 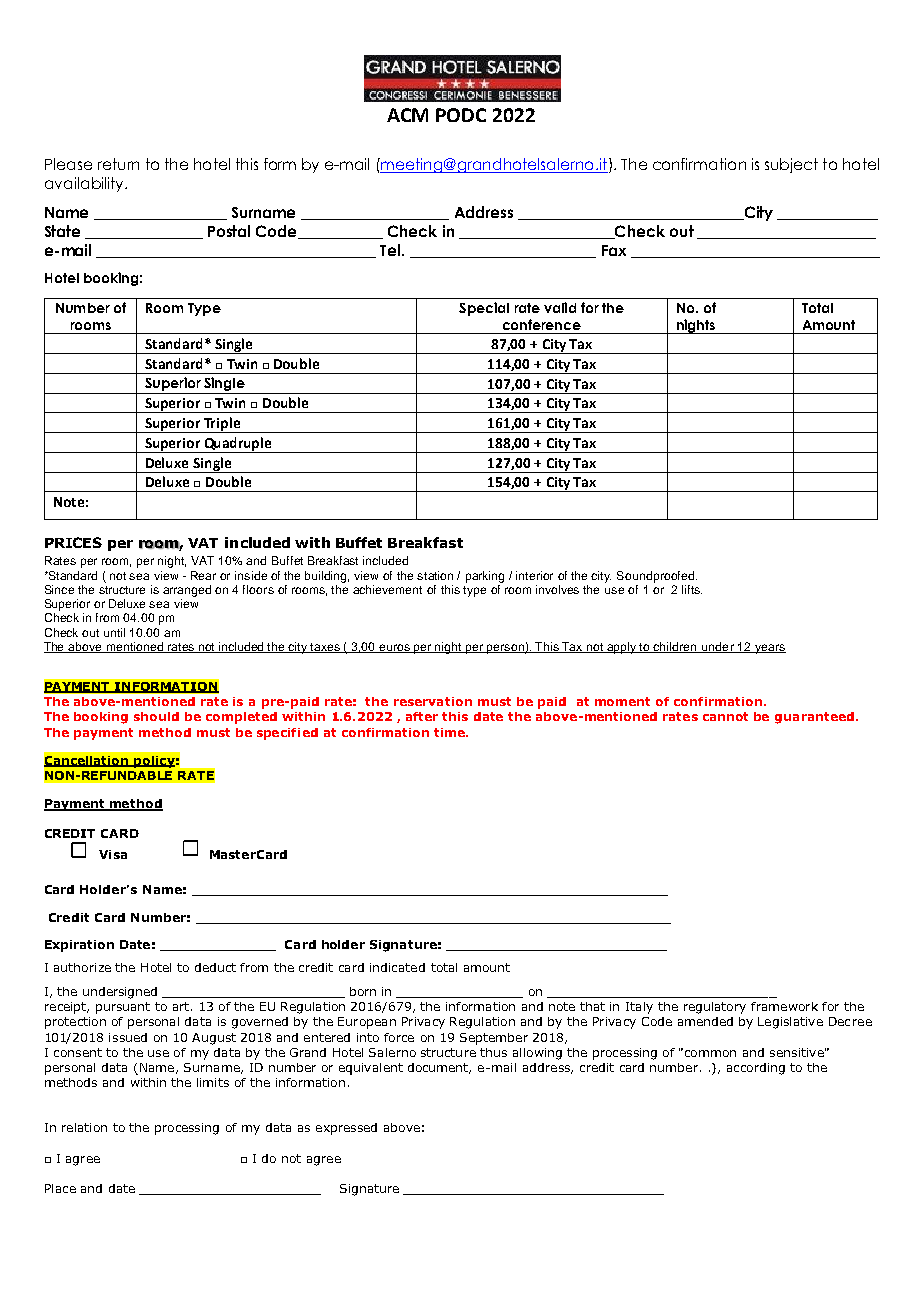 I want to click on framework, so click(x=784, y=1006).
